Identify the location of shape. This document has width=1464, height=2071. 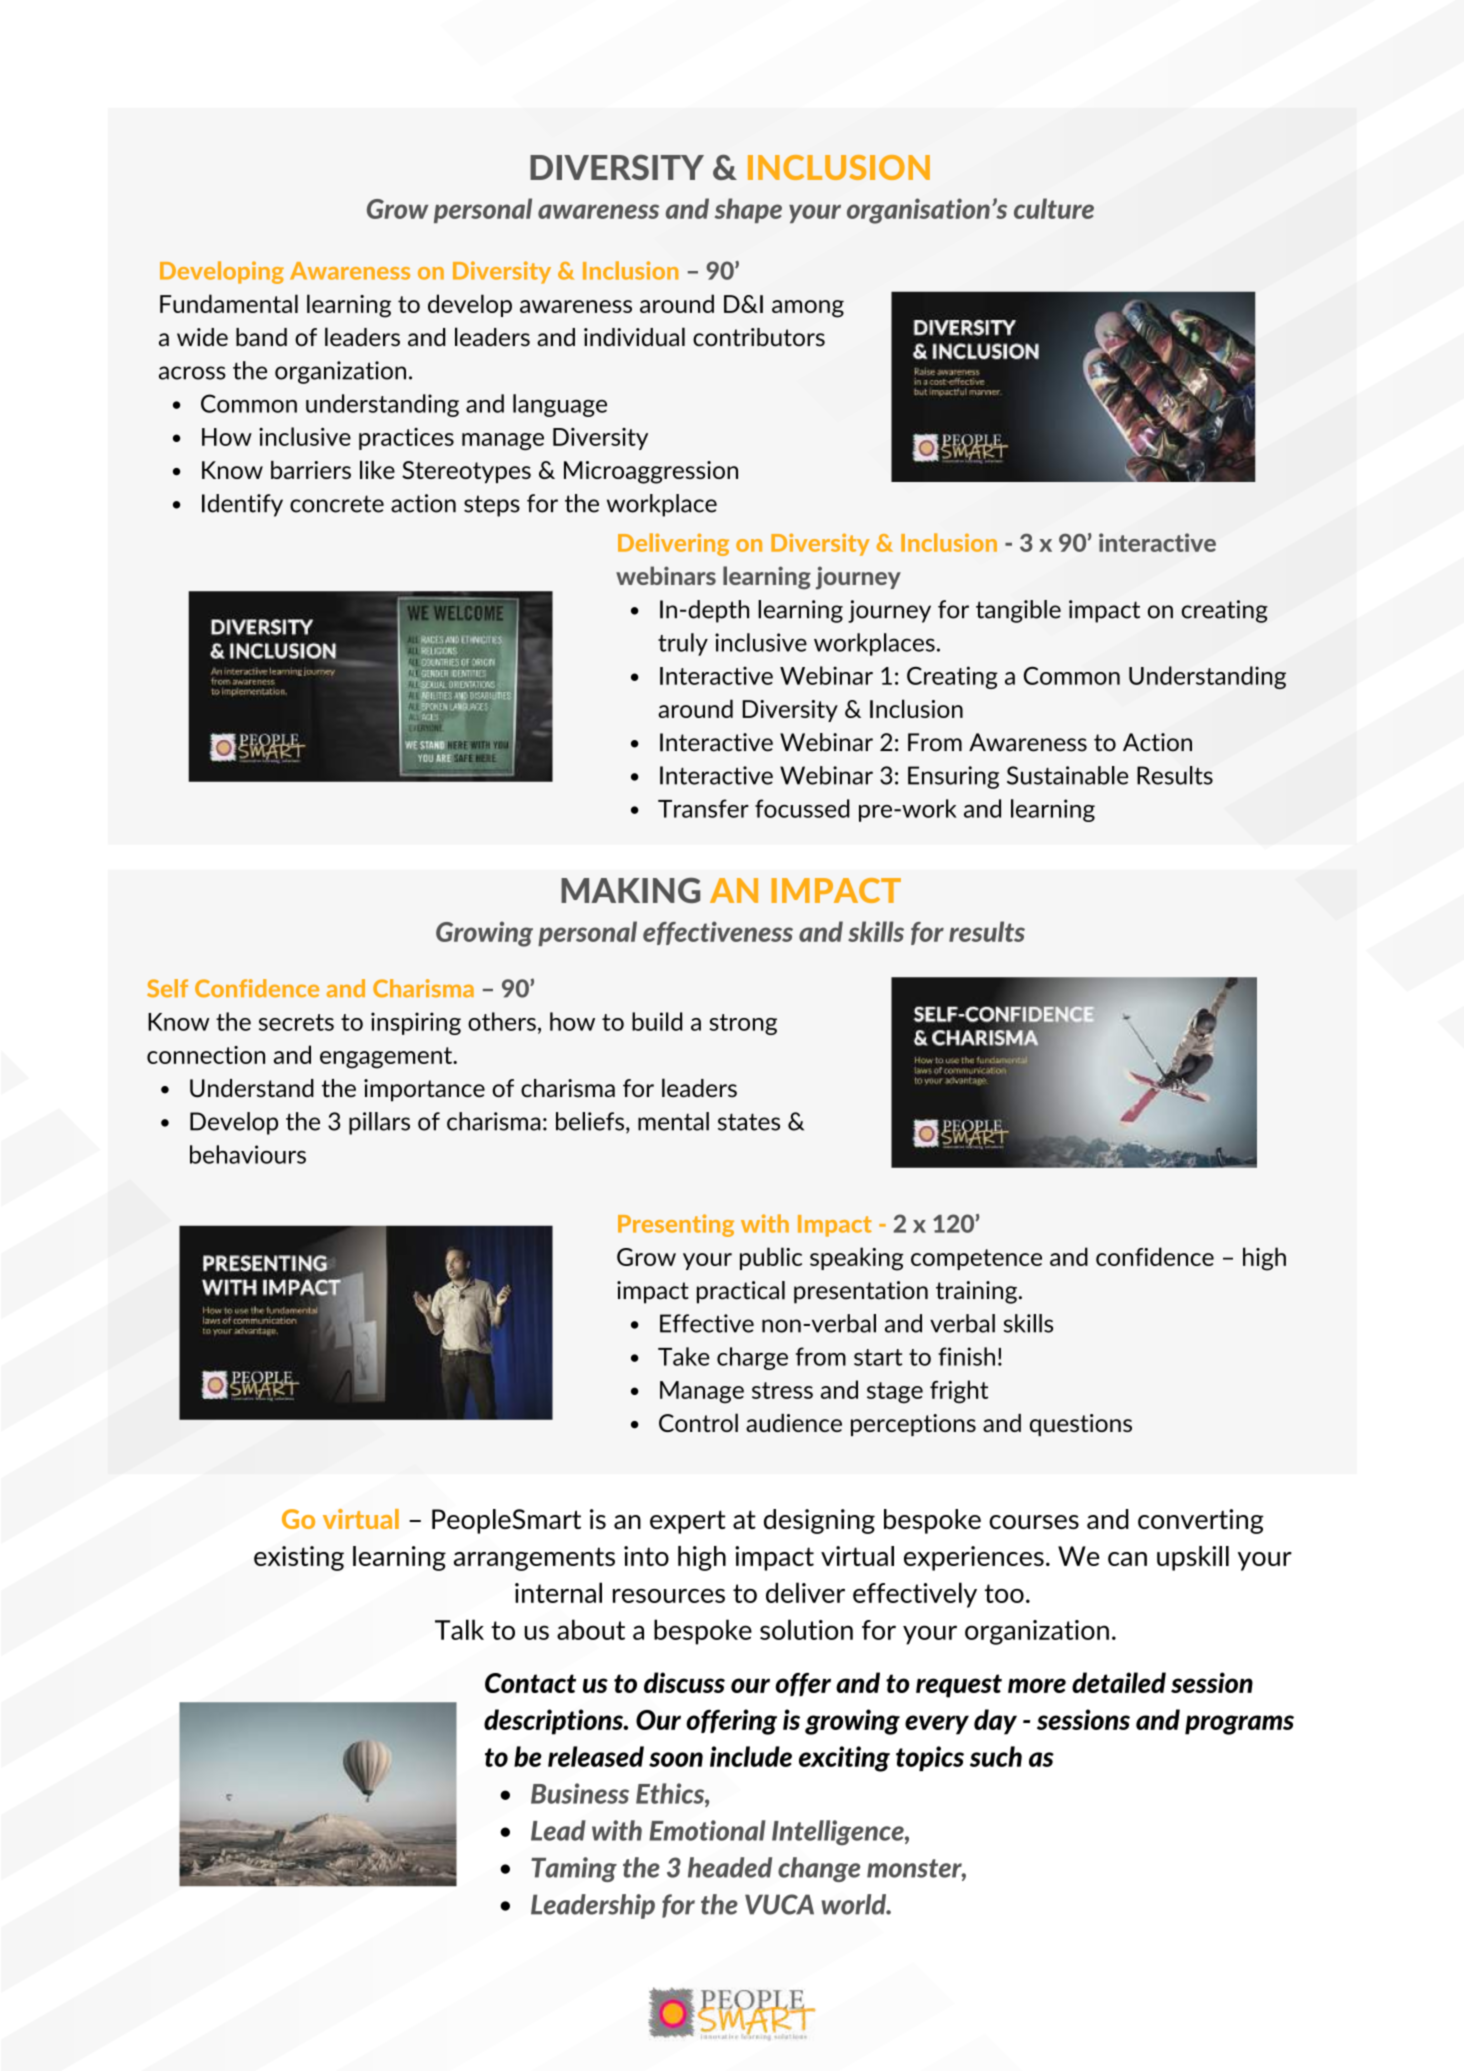
(748, 210).
